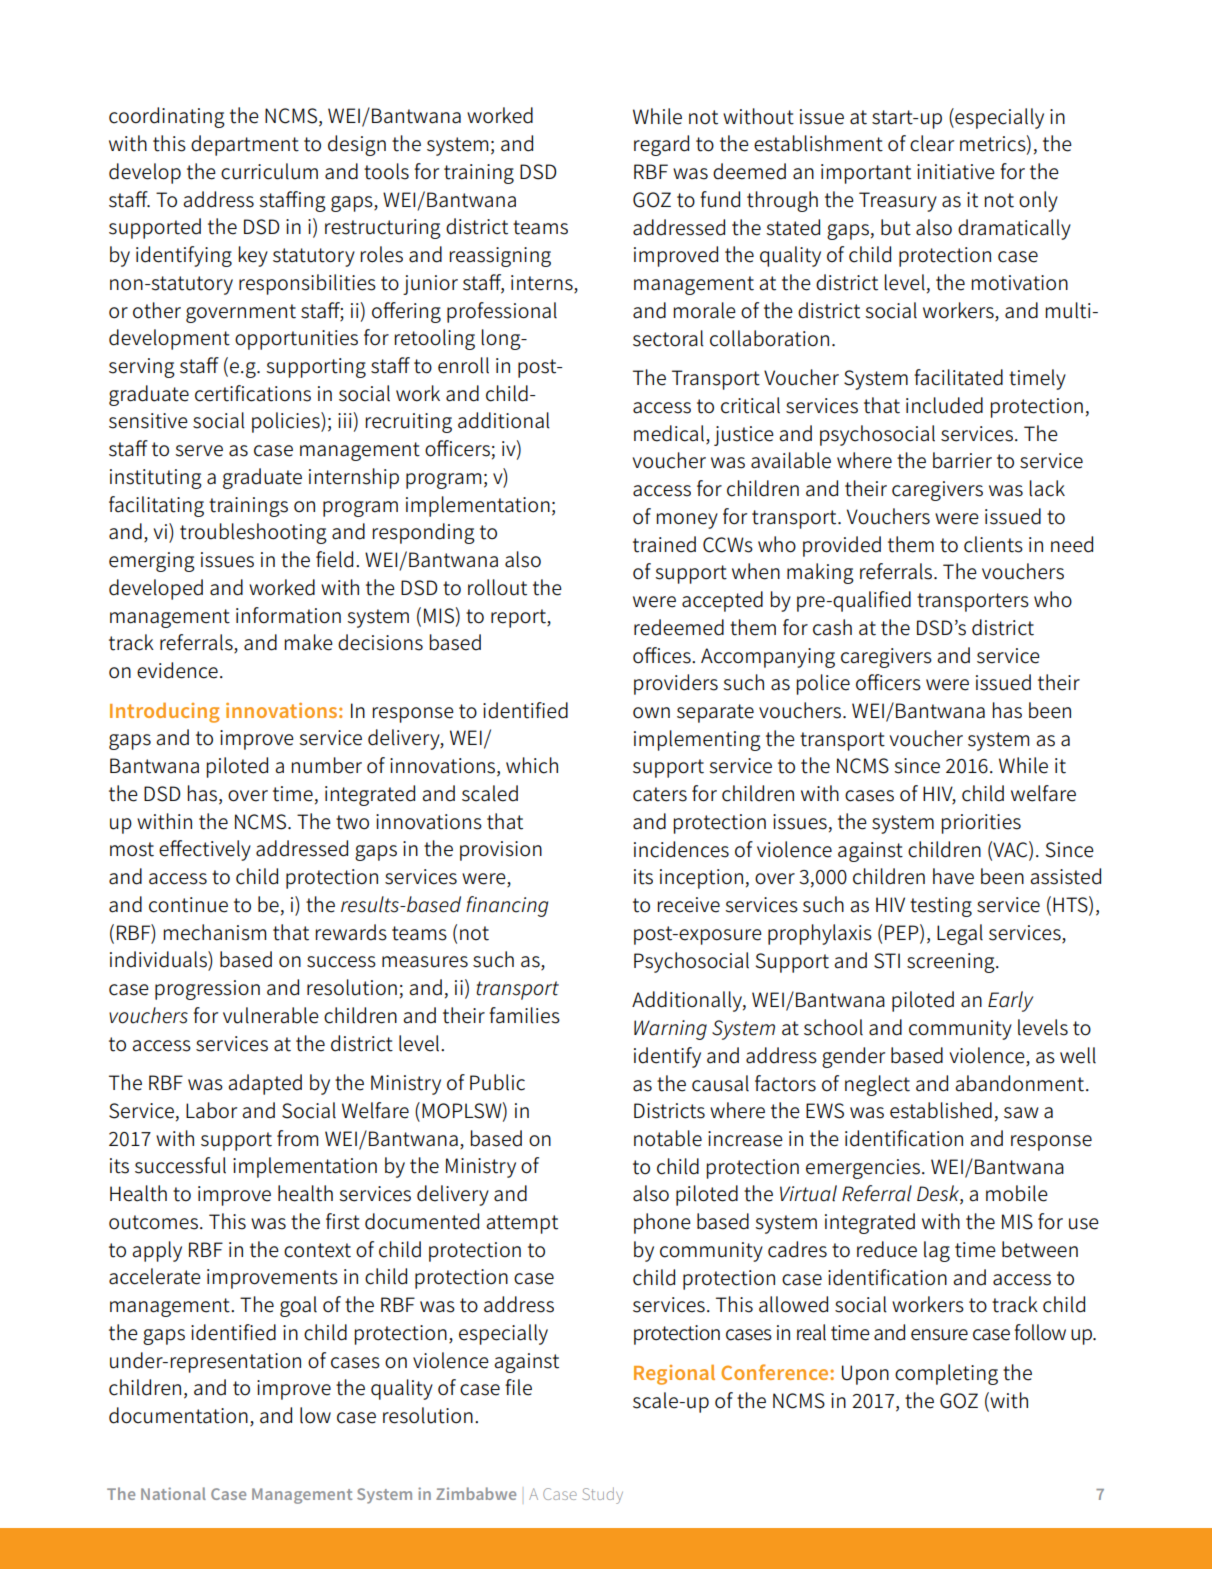 Image resolution: width=1212 pixels, height=1569 pixels. Describe the element at coordinates (661, 145) in the screenshot. I see `regard` at that location.
